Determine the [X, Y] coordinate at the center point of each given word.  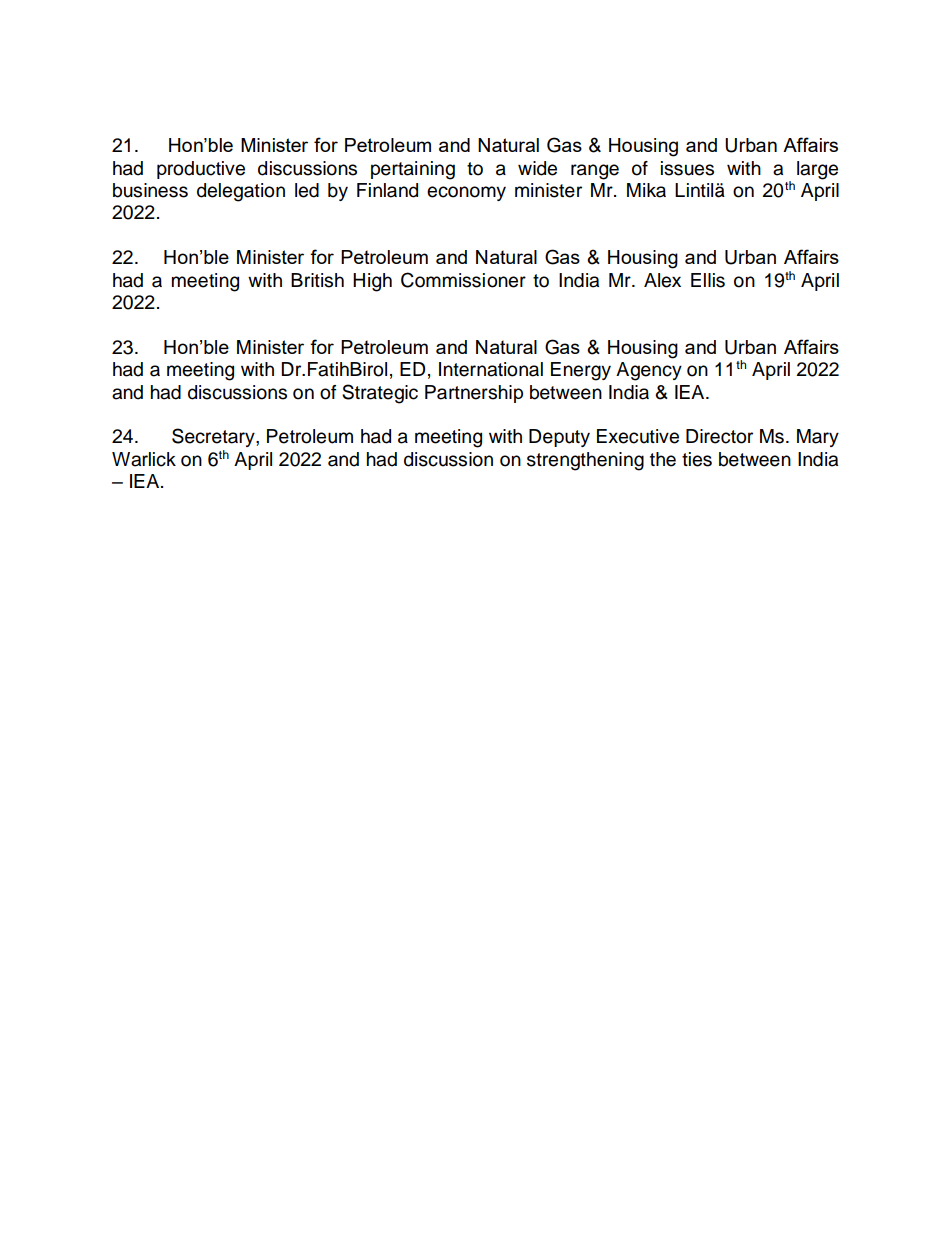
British [317, 280]
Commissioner [463, 280]
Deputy [559, 438]
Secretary [214, 437]
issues [687, 168]
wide [537, 168]
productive [201, 170]
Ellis [708, 280]
